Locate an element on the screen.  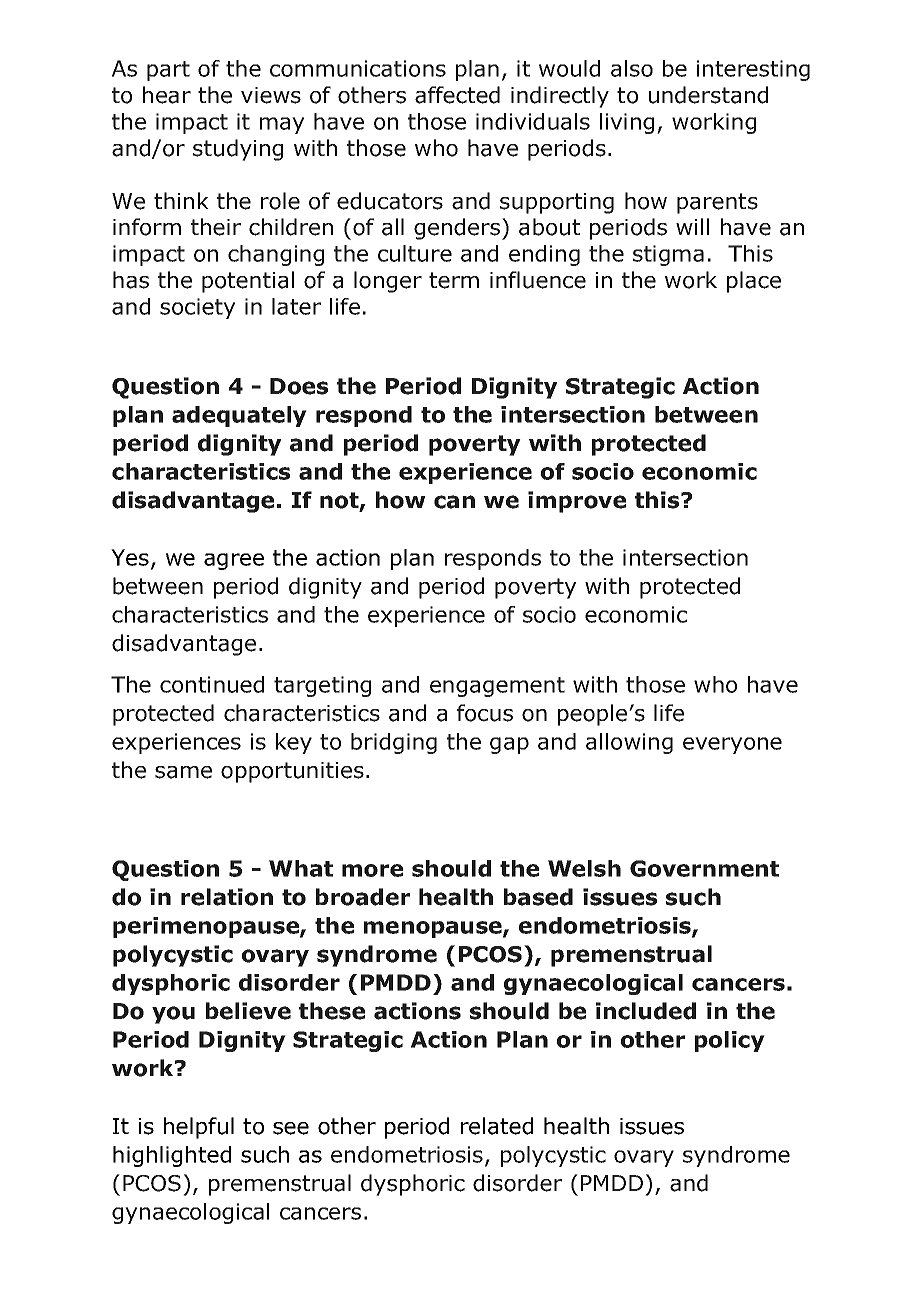
policy is located at coordinates (730, 1041).
